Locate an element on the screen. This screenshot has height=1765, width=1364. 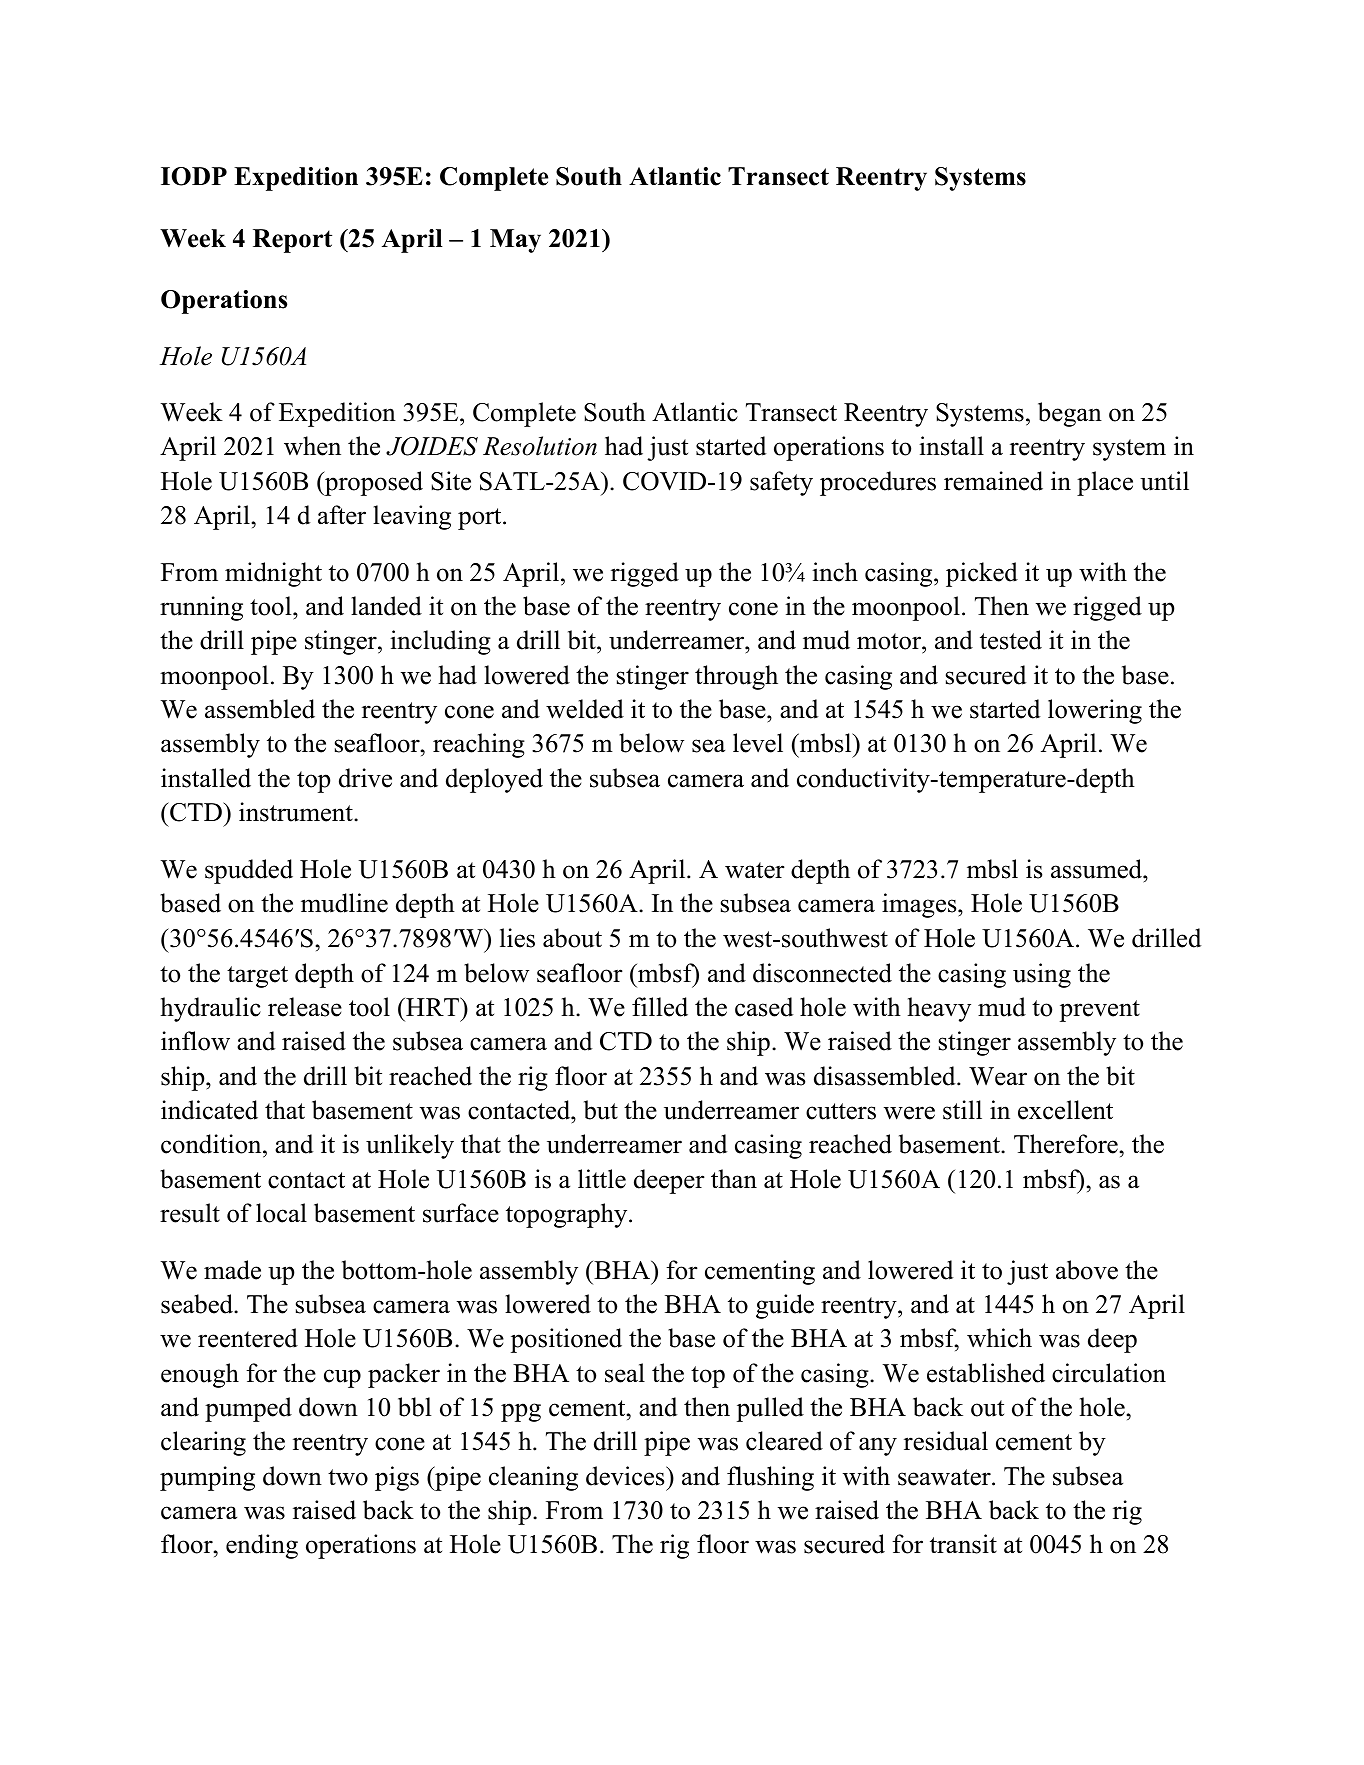
Wear is located at coordinates (998, 1076).
